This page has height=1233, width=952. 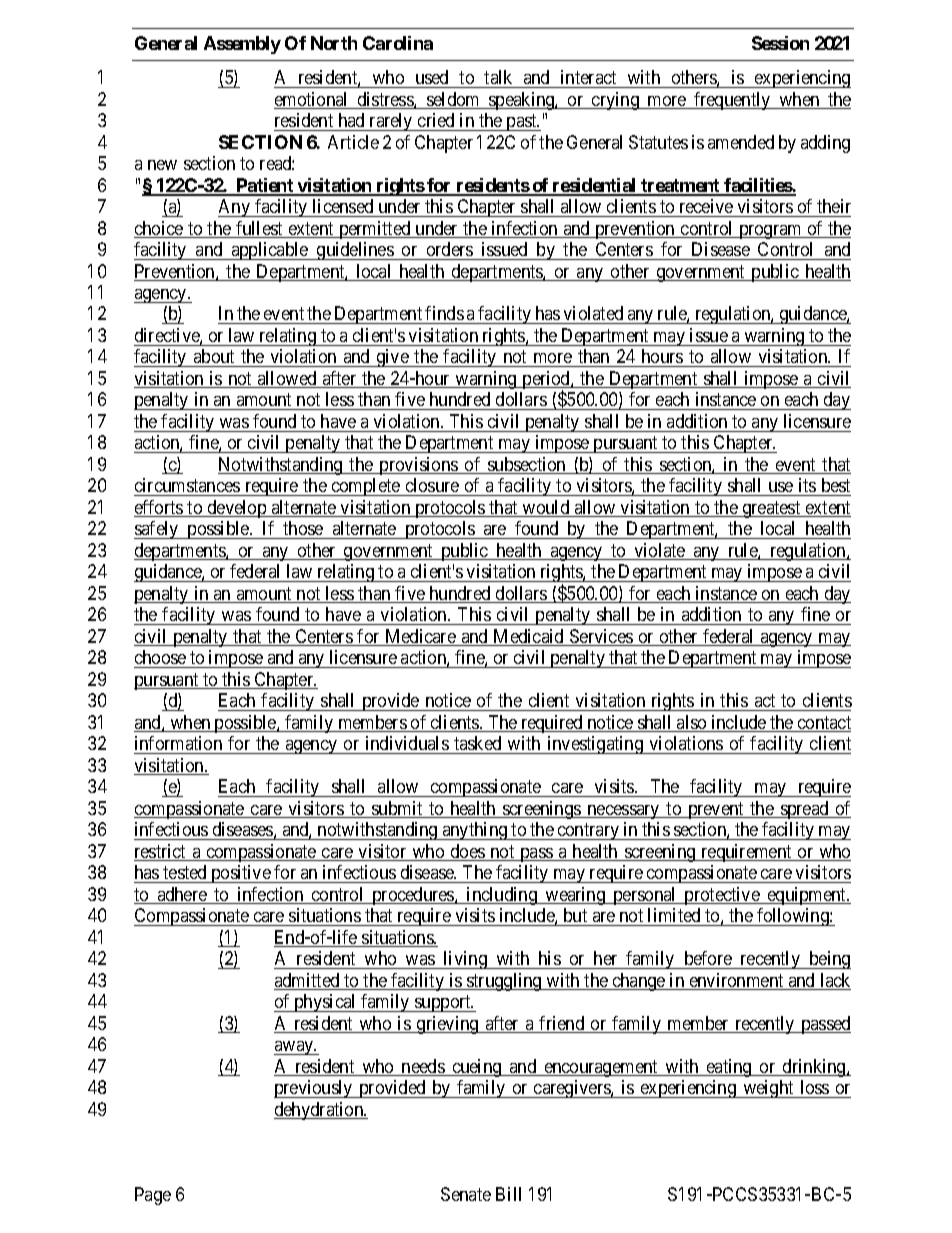 What do you see at coordinates (465, 960) in the page?
I see `living` at bounding box center [465, 960].
